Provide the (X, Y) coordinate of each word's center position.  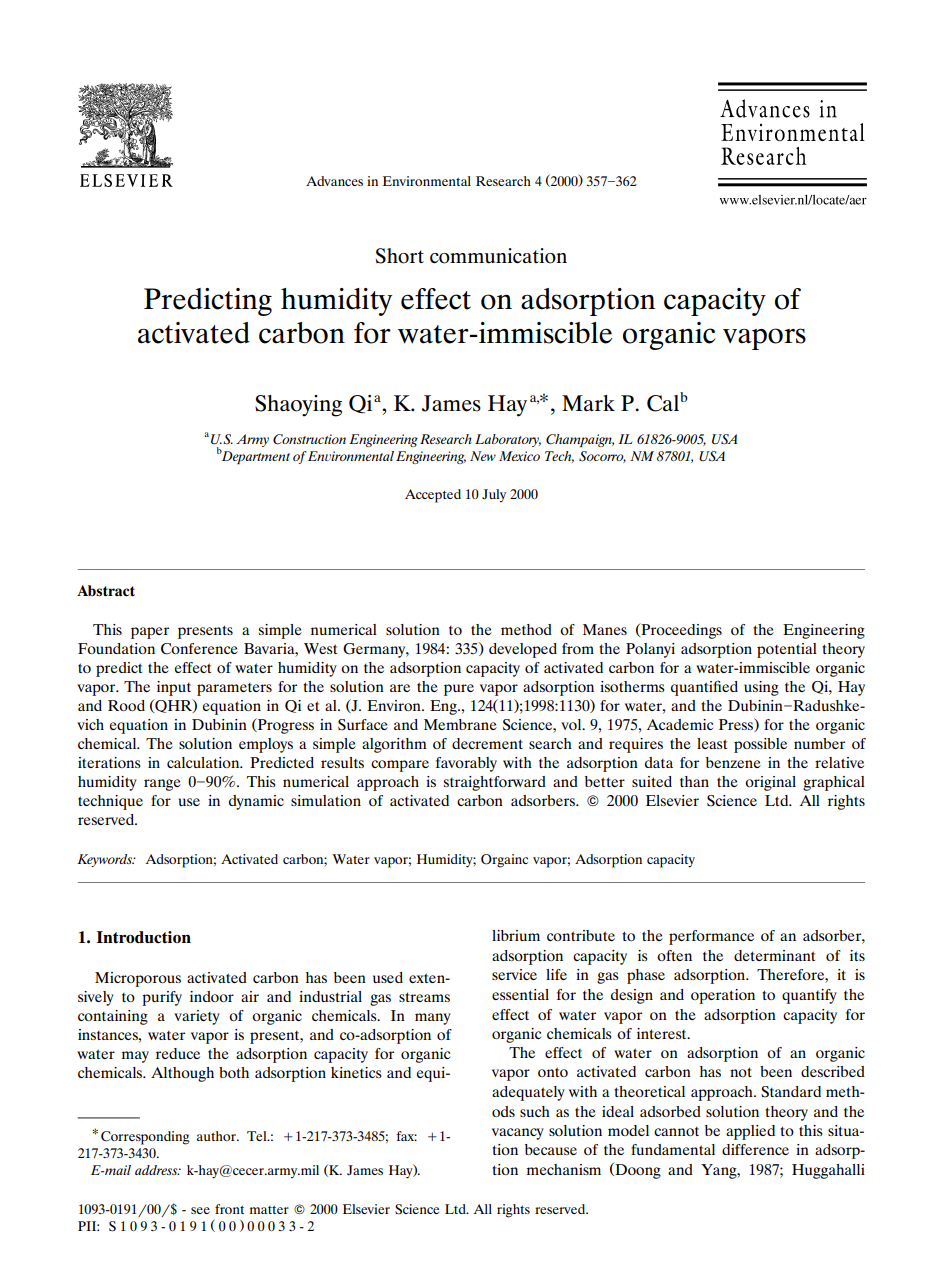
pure (459, 690)
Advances (334, 181)
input (174, 688)
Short (399, 256)
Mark (588, 403)
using (761, 688)
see (200, 1210)
